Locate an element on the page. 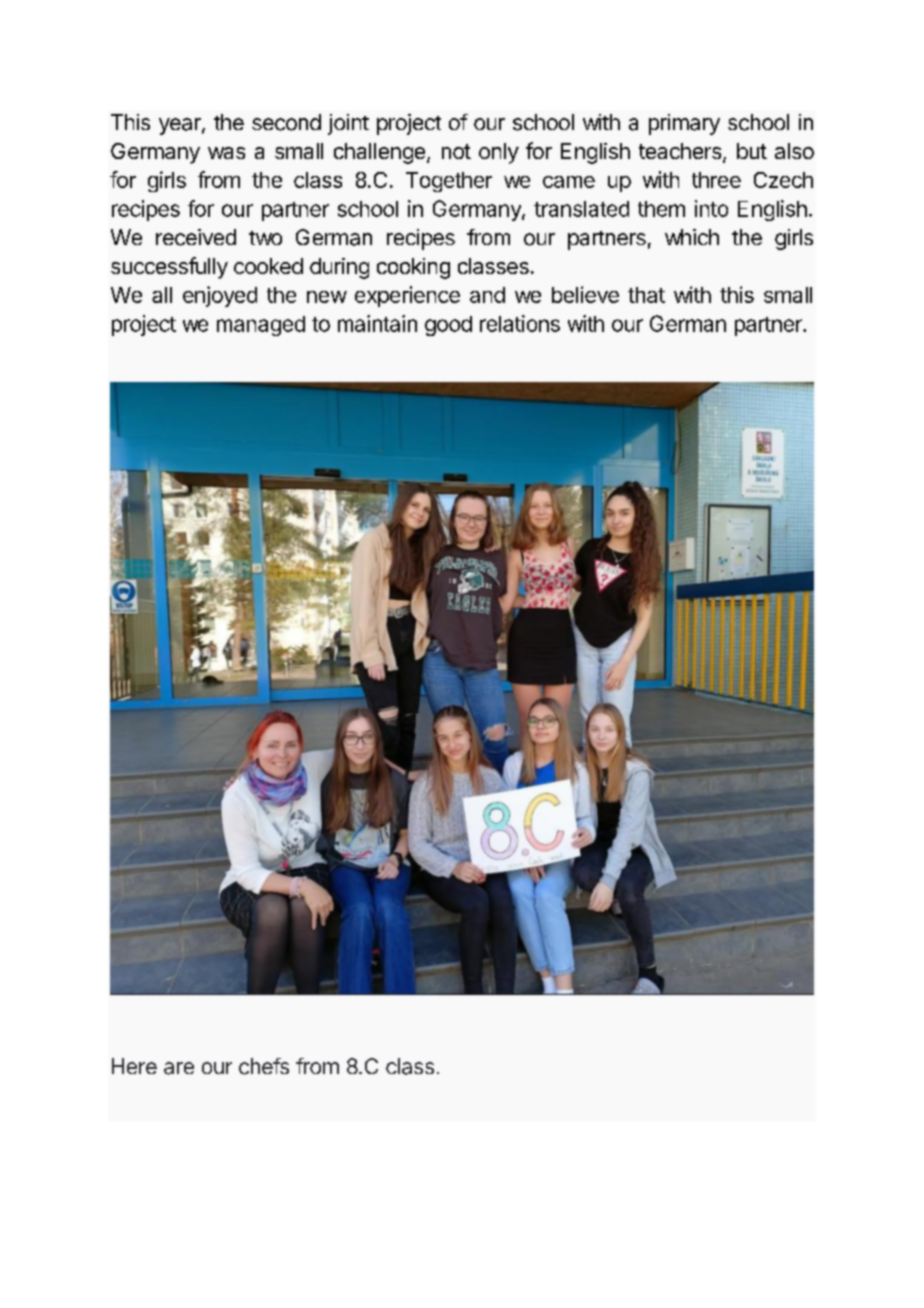 This page has height=1308, width=924. managed is located at coordinates (261, 326).
